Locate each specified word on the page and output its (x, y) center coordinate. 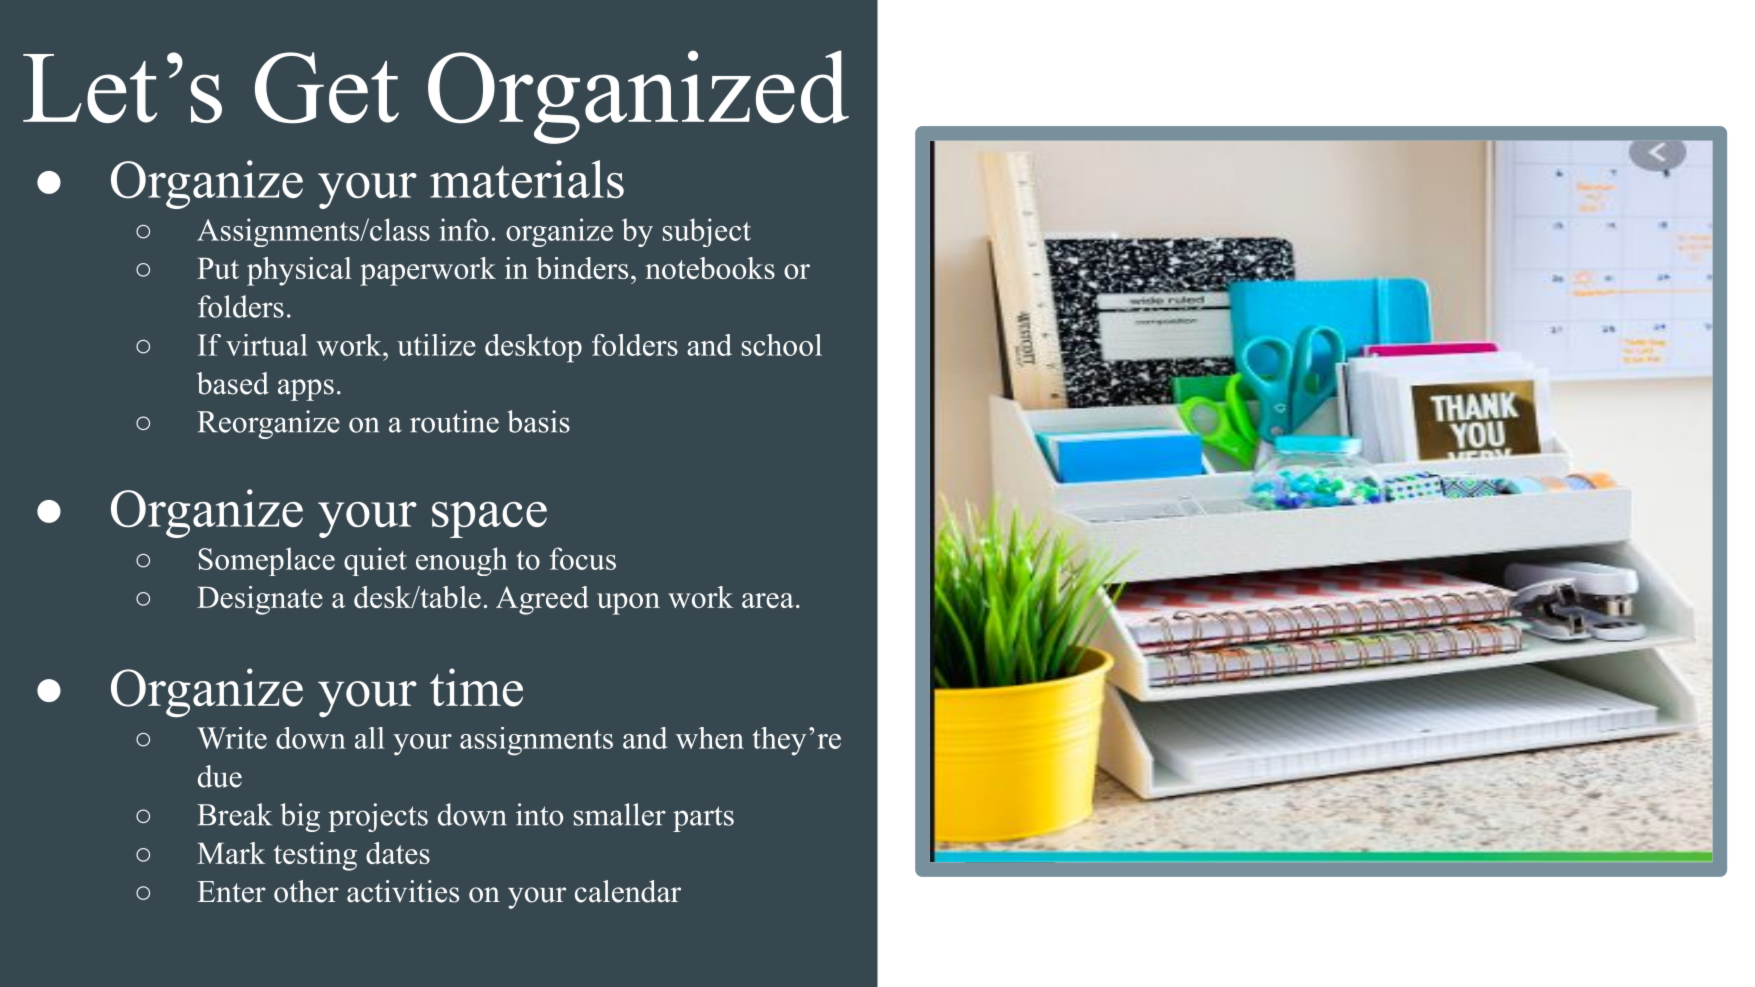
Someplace (267, 561)
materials (527, 179)
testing (315, 856)
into (539, 814)
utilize (436, 345)
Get (327, 88)
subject (707, 232)
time (476, 687)
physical (299, 271)
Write (232, 738)
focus (583, 558)
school (782, 345)
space (489, 520)
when (710, 738)
